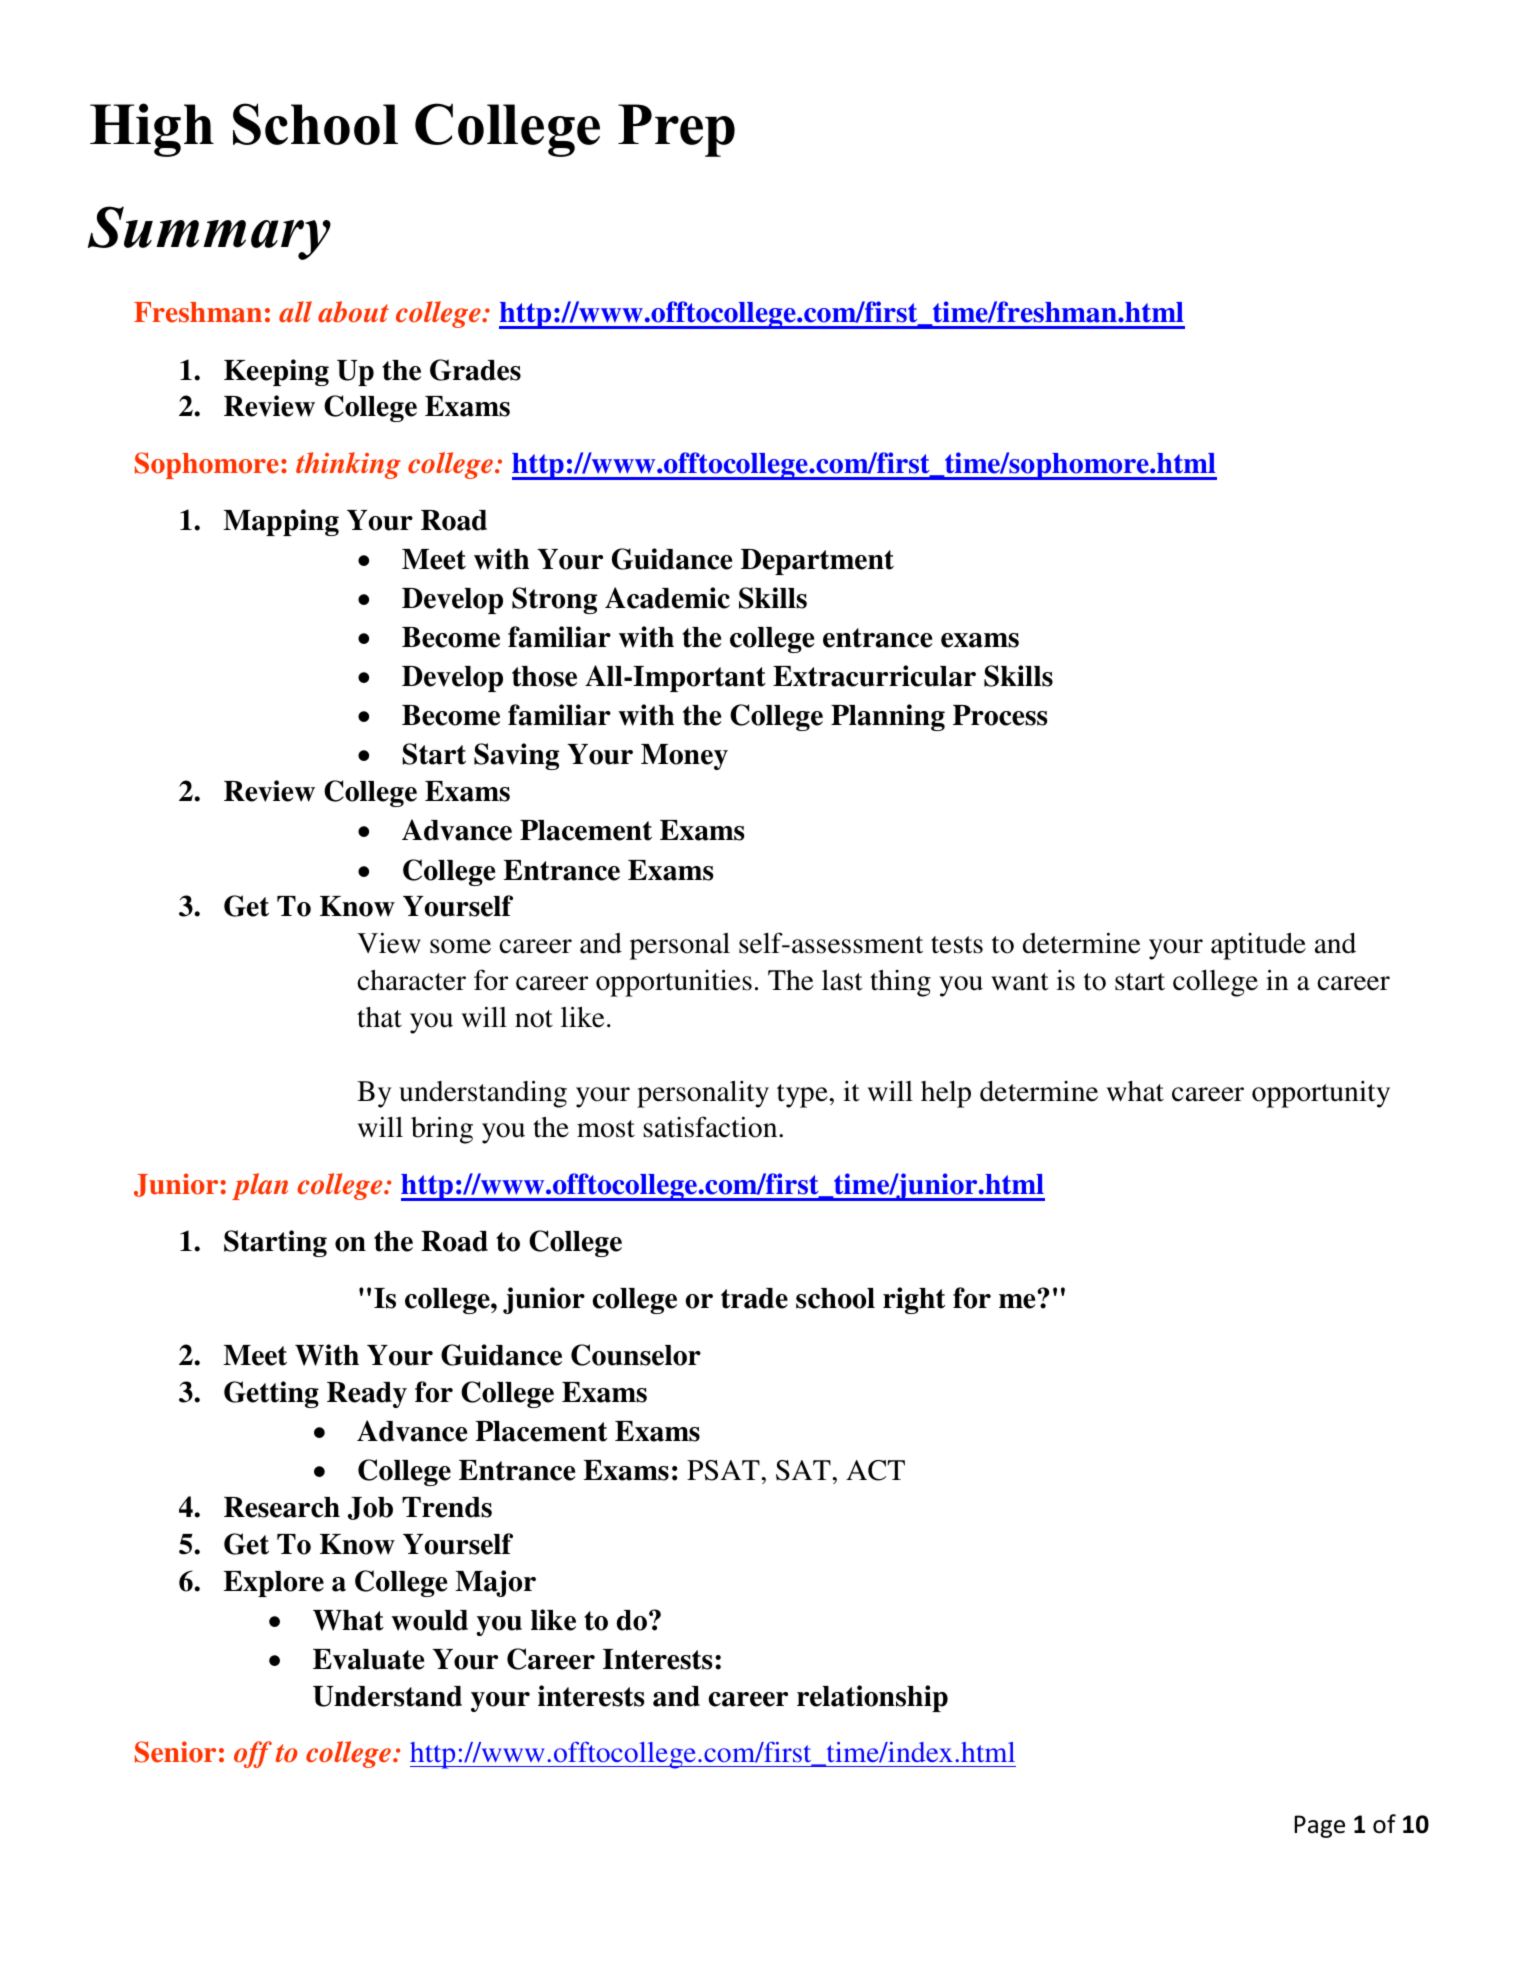 This image has width=1518, height=1964. I want to click on that, so click(379, 1017).
